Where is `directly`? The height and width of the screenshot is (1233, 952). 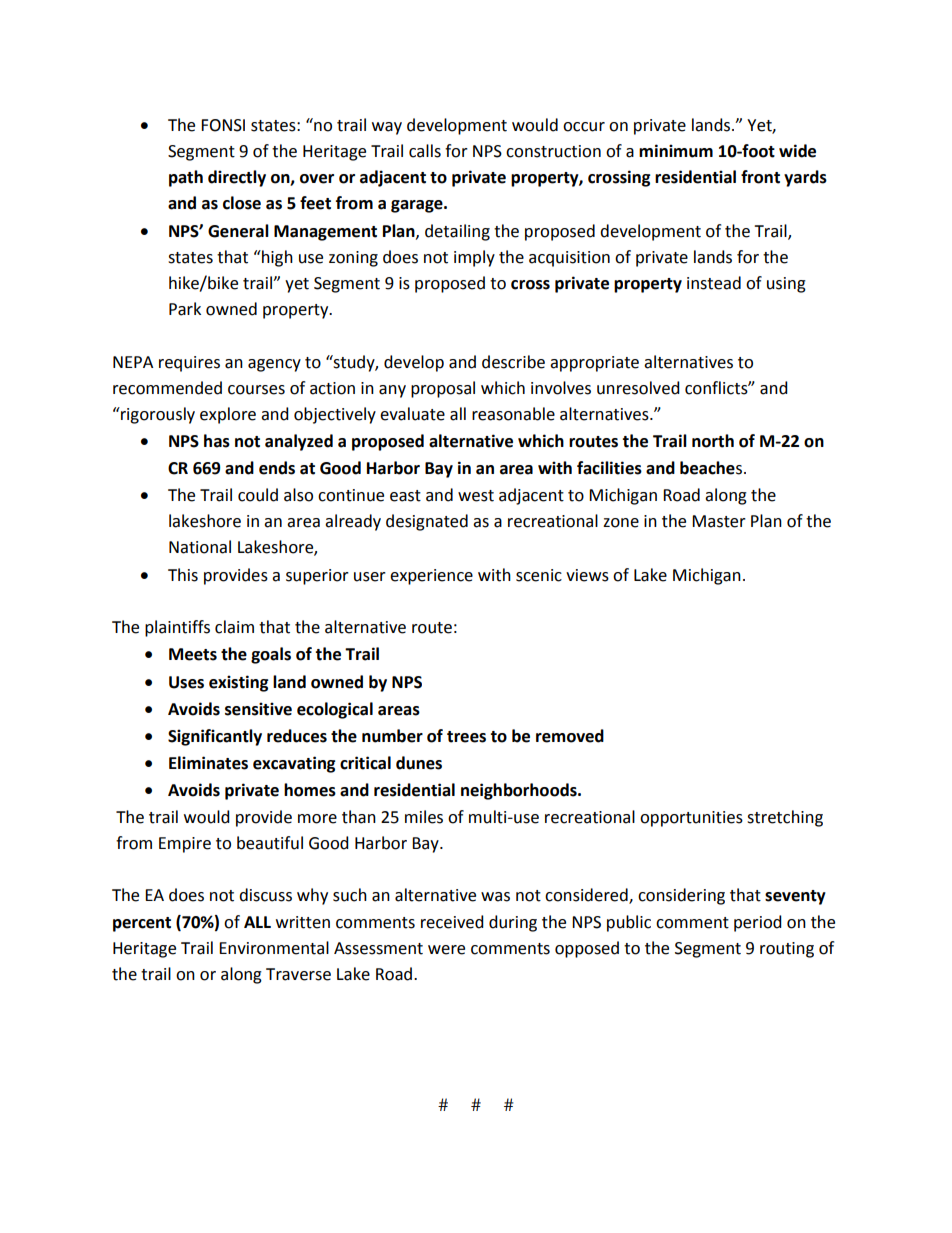 directly is located at coordinates (237, 178).
